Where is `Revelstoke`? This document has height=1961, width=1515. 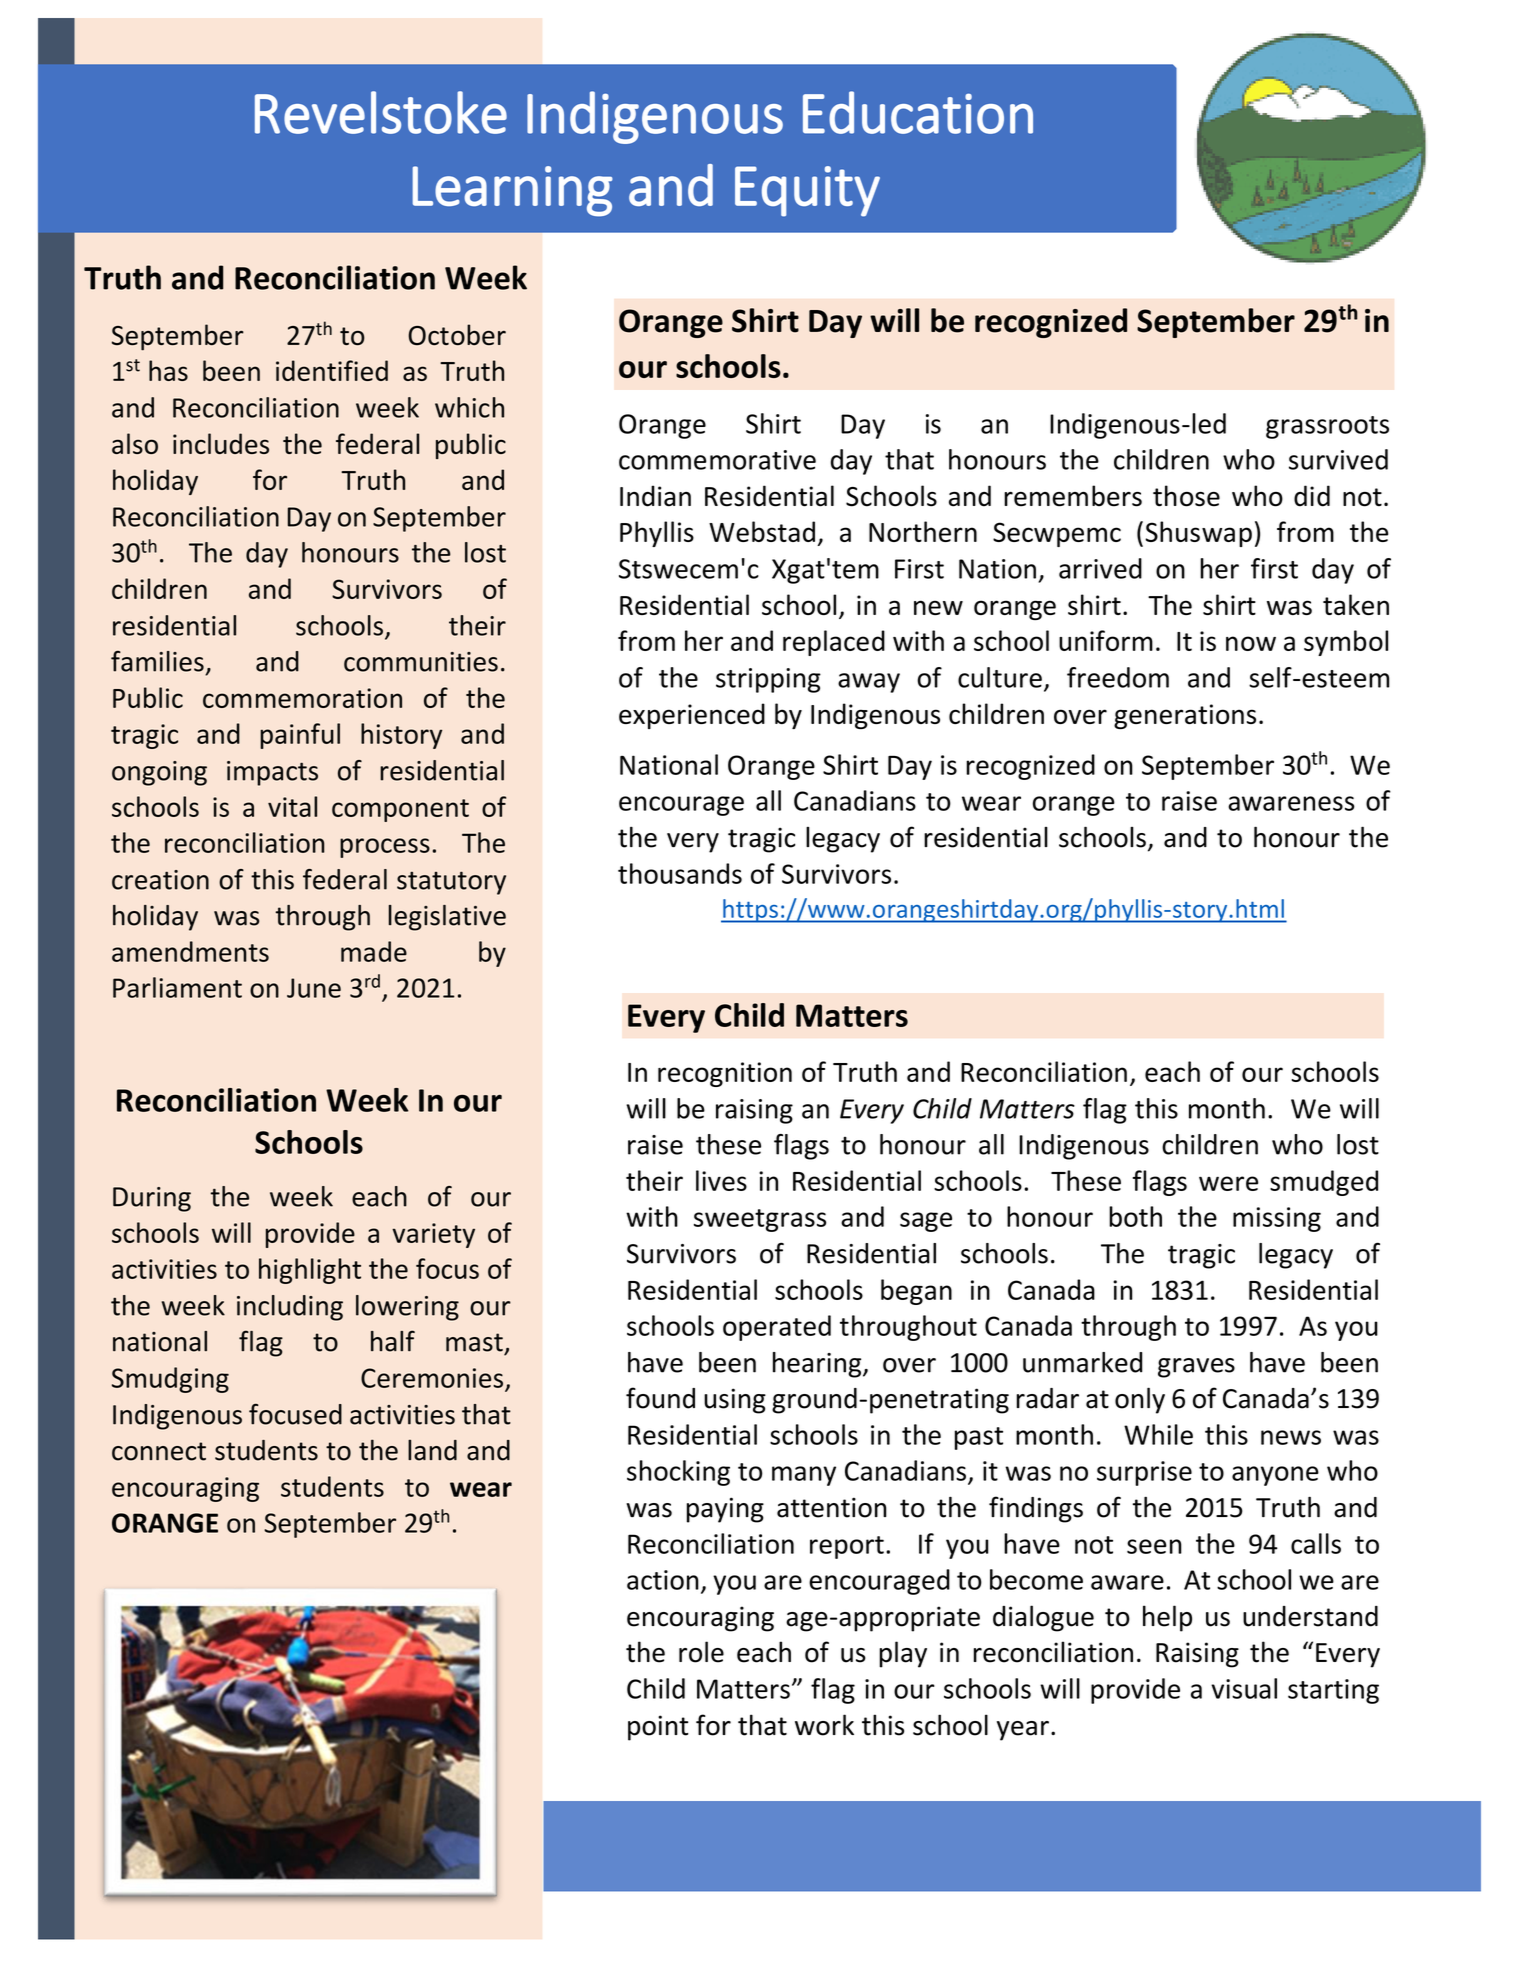
Revelstoke is located at coordinates (381, 112).
